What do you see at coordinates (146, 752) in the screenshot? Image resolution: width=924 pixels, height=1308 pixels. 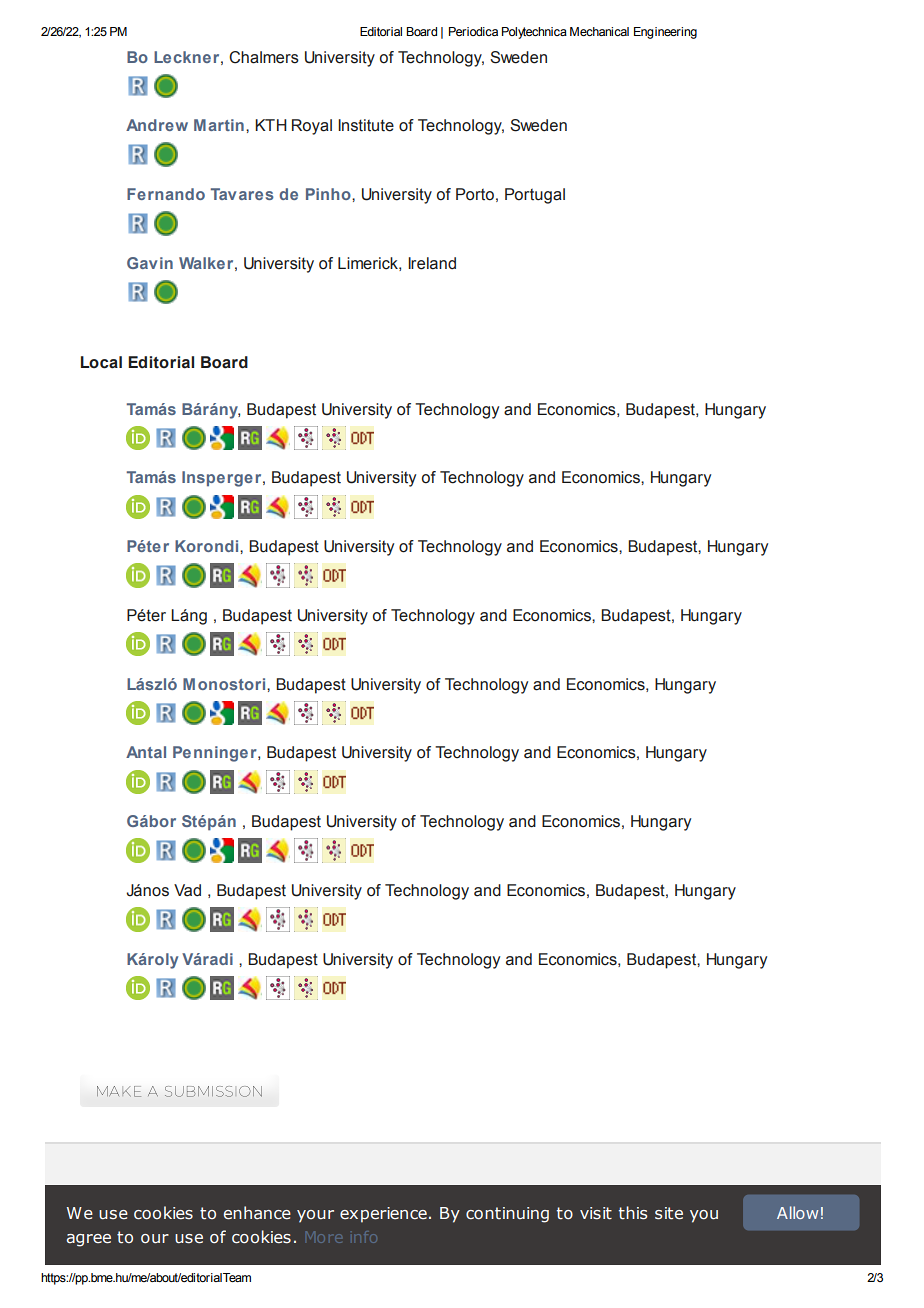 I see `Antal` at bounding box center [146, 752].
